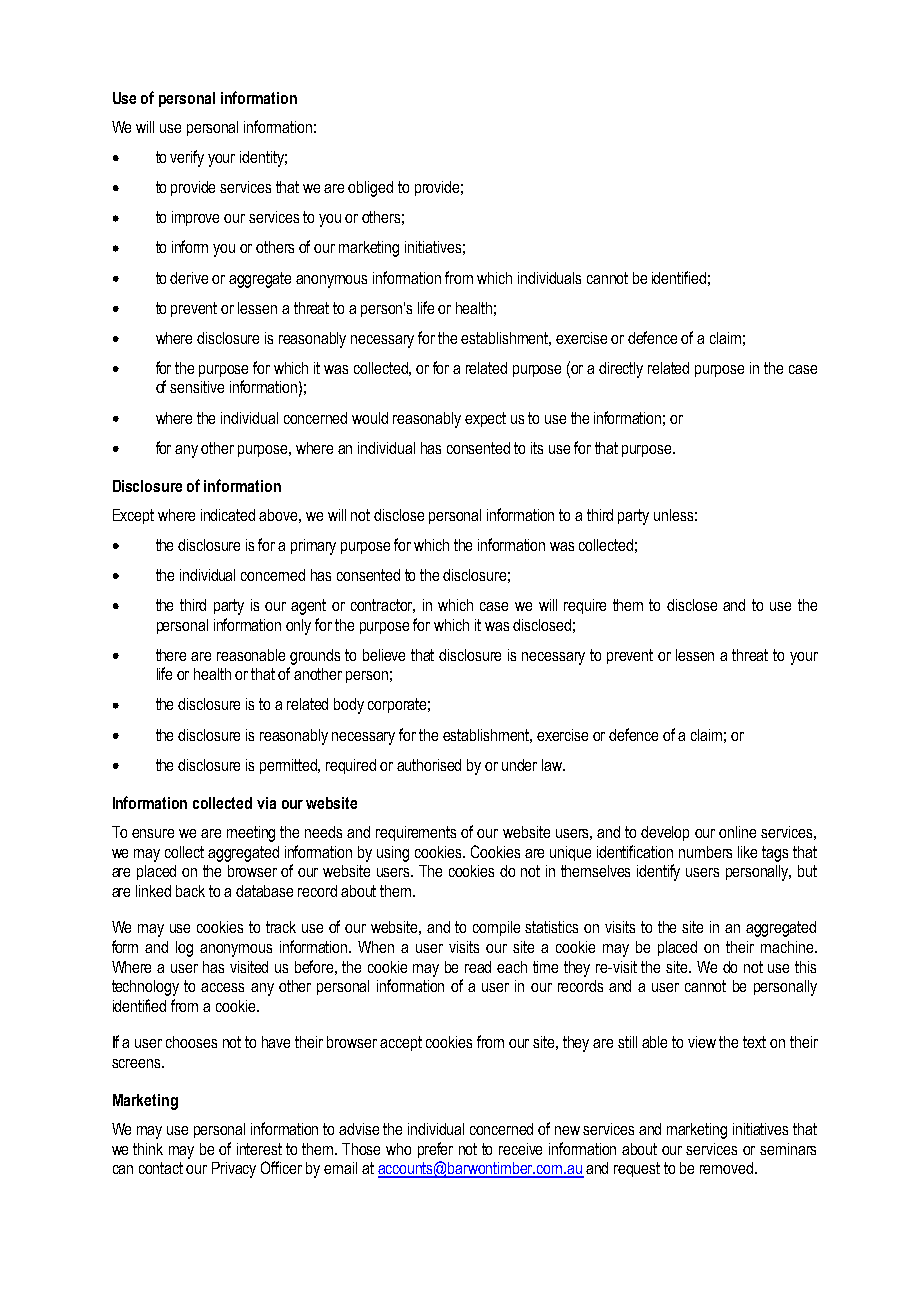  What do you see at coordinates (485, 419) in the screenshot?
I see `expect` at bounding box center [485, 419].
